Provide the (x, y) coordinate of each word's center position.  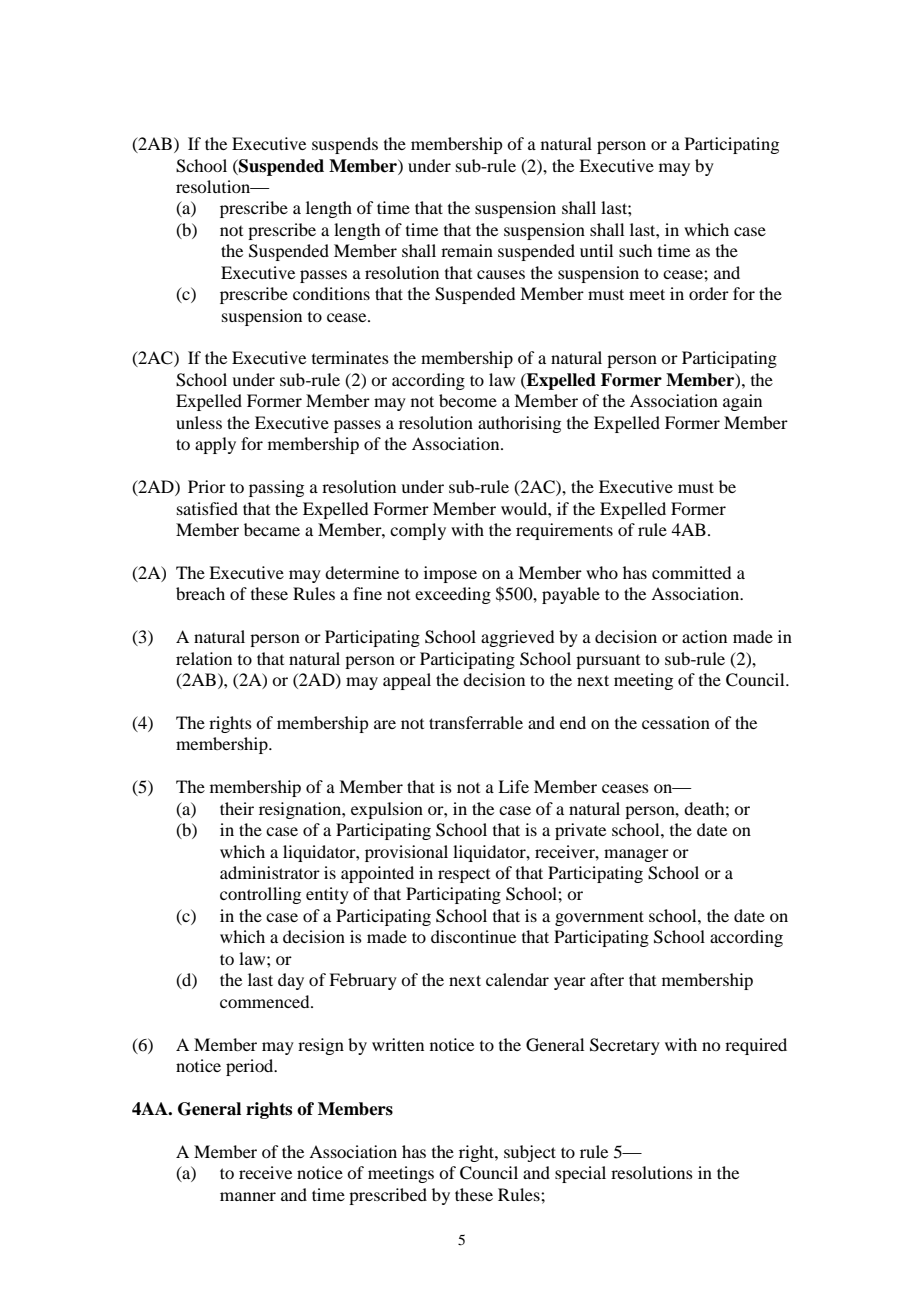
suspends (345, 145)
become (468, 400)
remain (467, 250)
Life (513, 786)
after (607, 979)
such (635, 250)
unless (199, 422)
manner (248, 1196)
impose (450, 574)
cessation (676, 722)
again (742, 402)
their (237, 808)
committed (691, 572)
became (272, 529)
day (291, 981)
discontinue (473, 936)
